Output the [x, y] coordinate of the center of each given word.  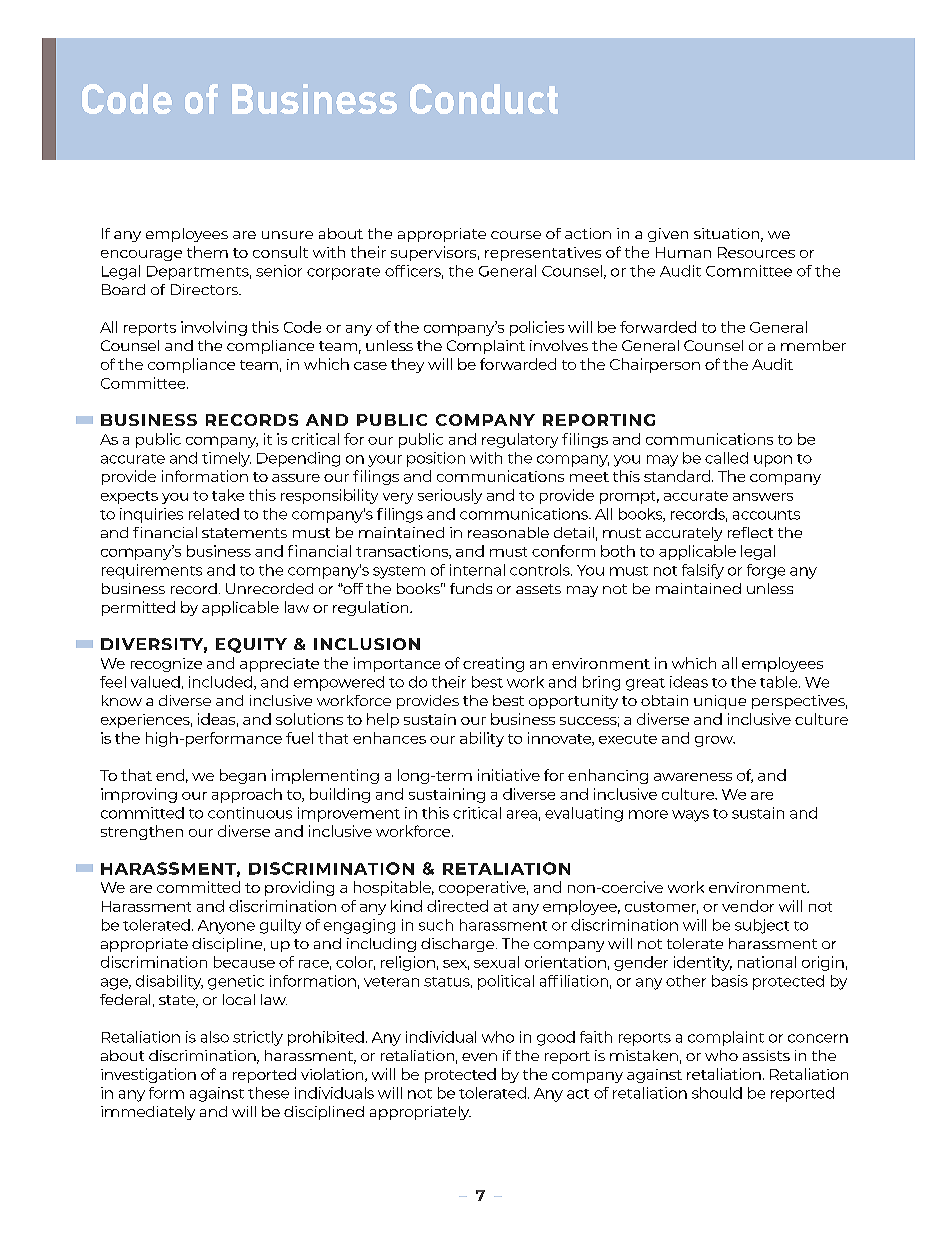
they [407, 365]
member [813, 345]
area [522, 814]
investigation [148, 1075]
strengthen [142, 832]
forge [766, 571]
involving [214, 328]
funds [471, 588]
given [668, 235]
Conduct [484, 99]
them [207, 252]
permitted [138, 608]
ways [690, 816]
